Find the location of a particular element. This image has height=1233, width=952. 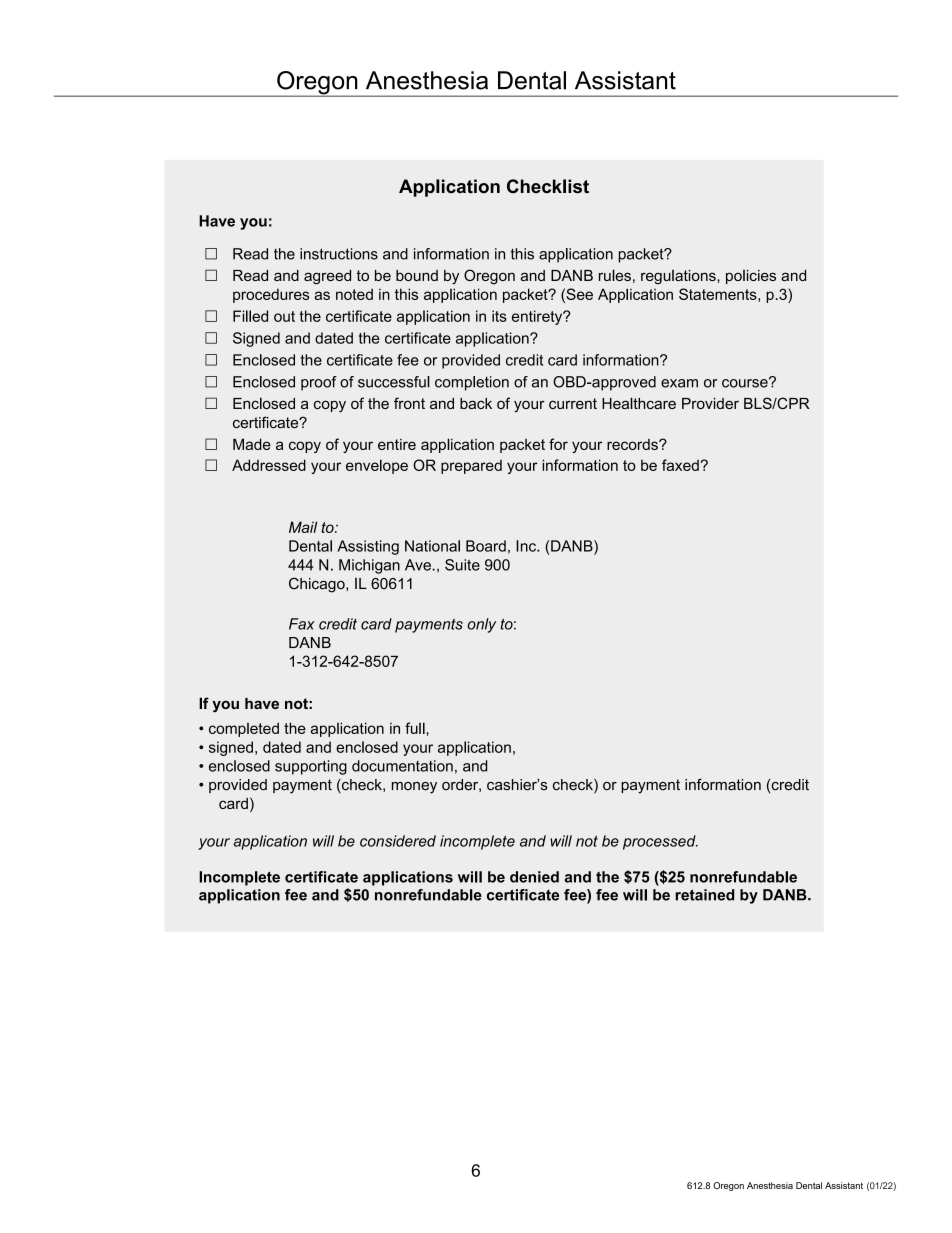

denied is located at coordinates (534, 877).
